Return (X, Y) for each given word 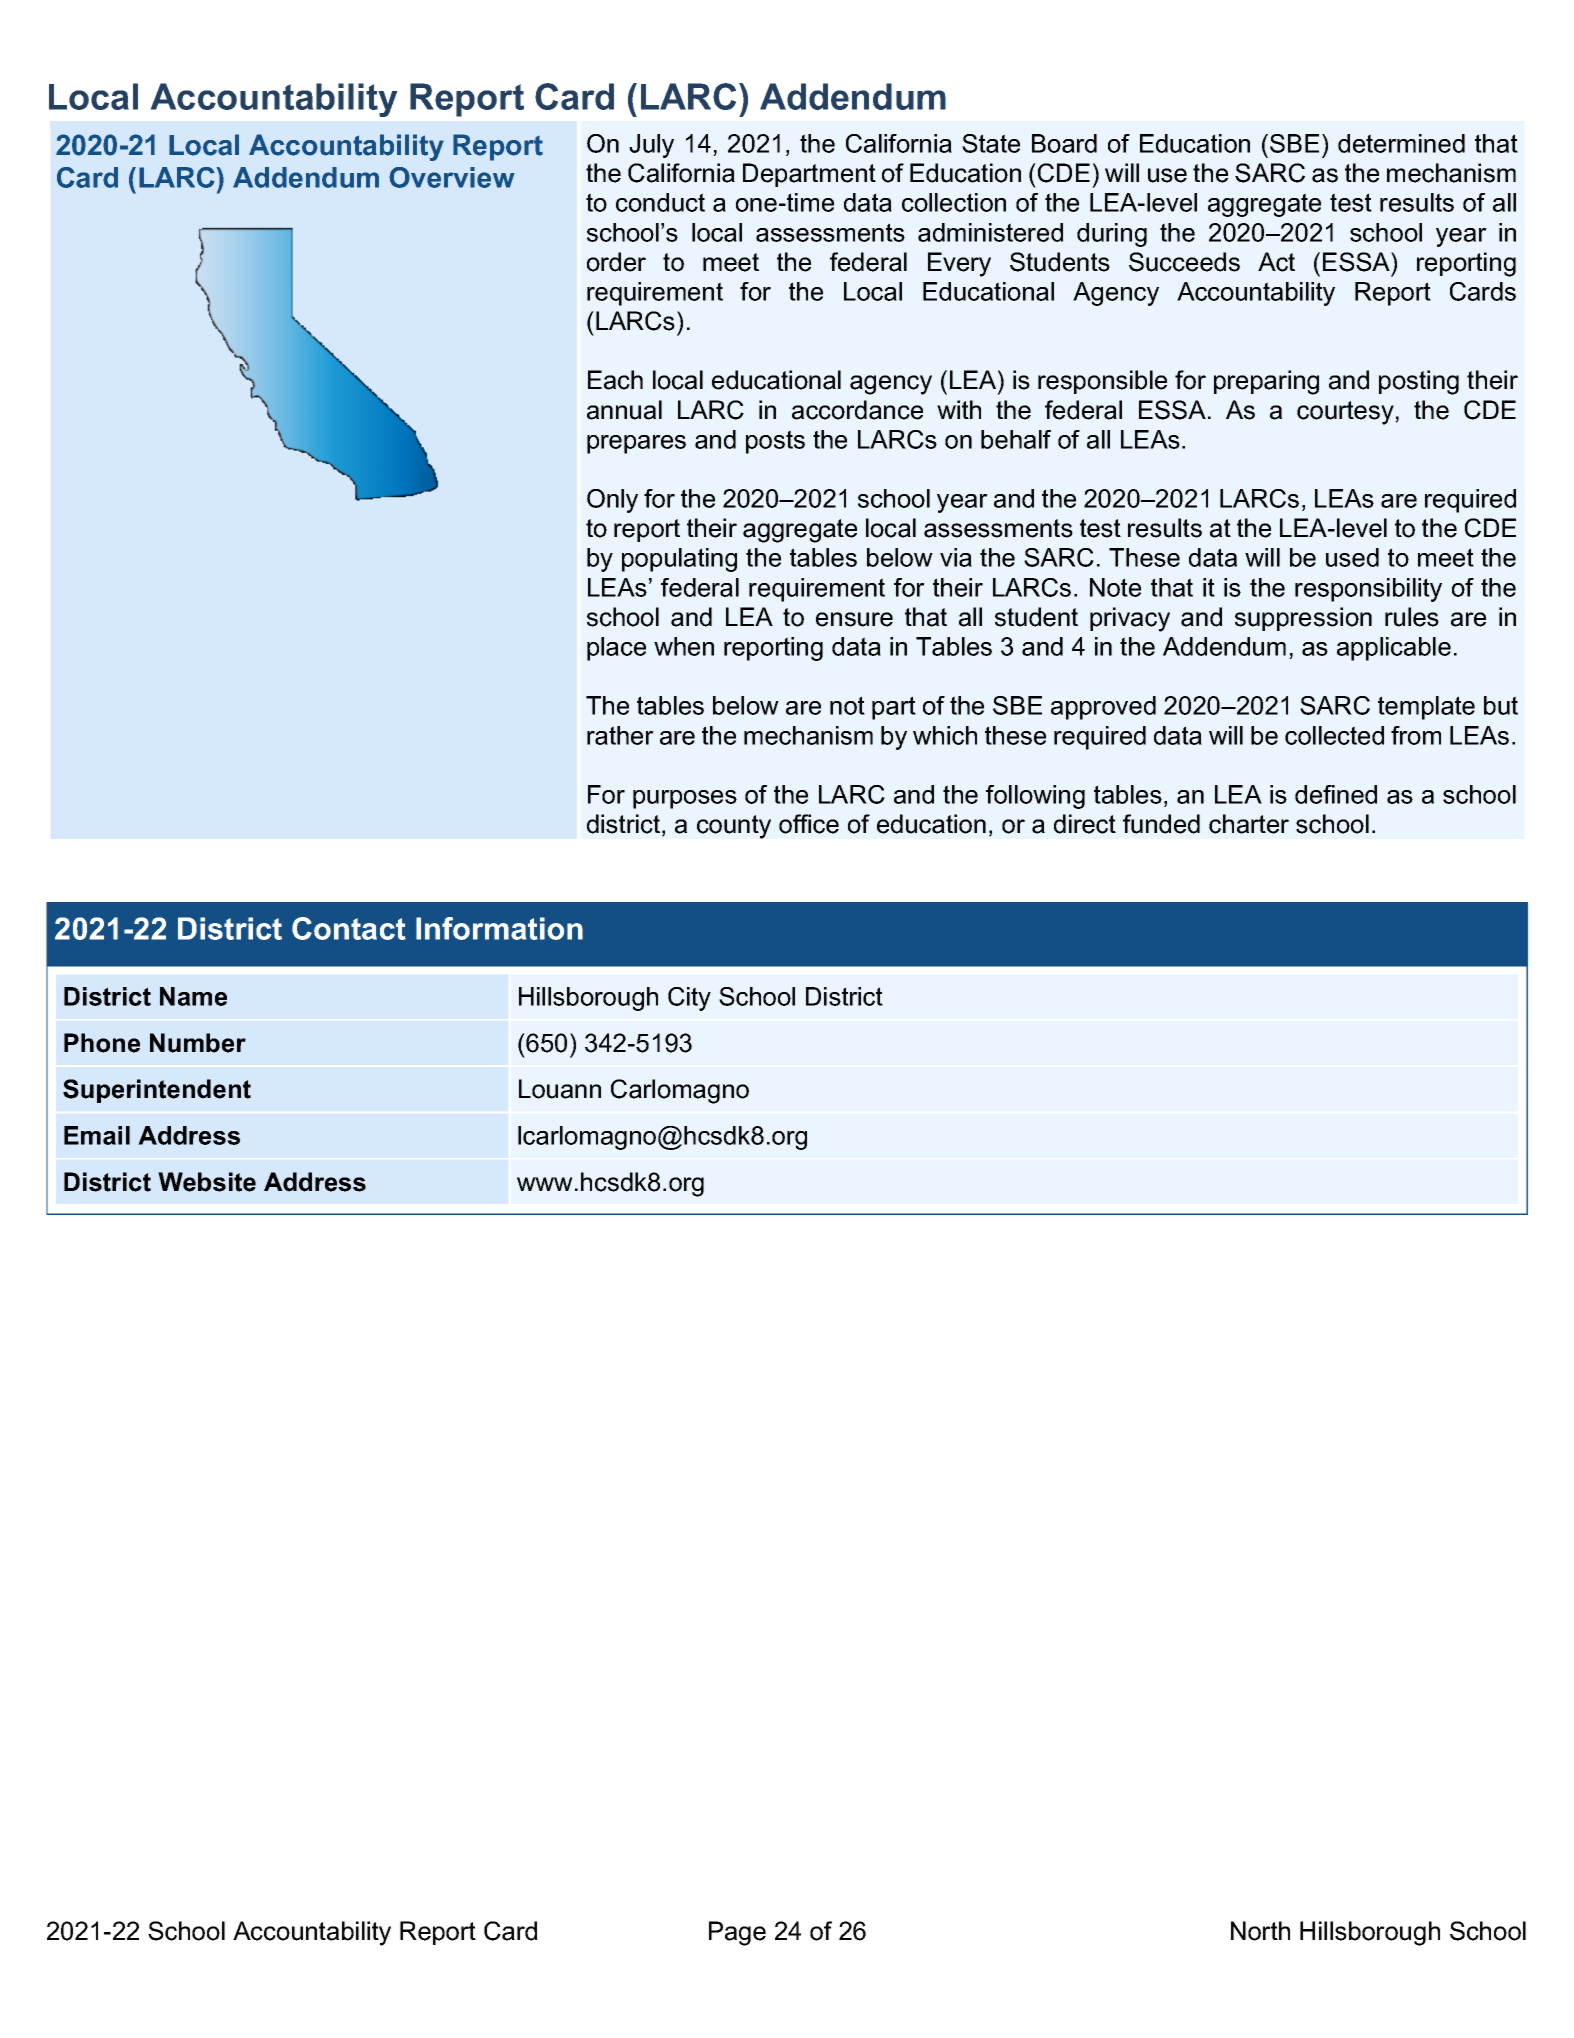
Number (198, 1043)
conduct (660, 202)
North (1260, 1931)
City (689, 999)
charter (1249, 824)
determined (1401, 143)
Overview (452, 177)
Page (737, 1933)
